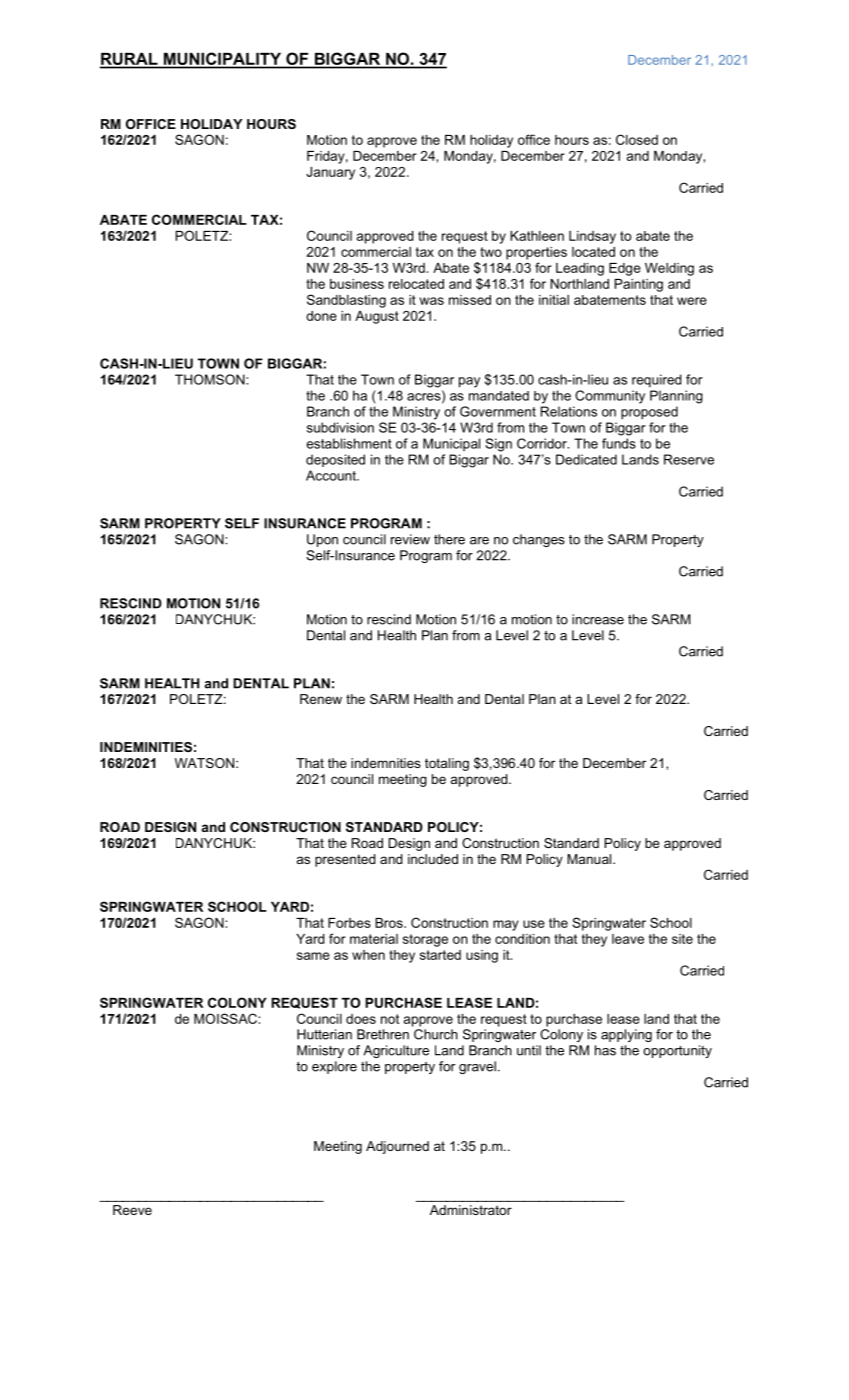 This screenshot has width=849, height=1400. I want to click on Reeve, so click(132, 1210).
